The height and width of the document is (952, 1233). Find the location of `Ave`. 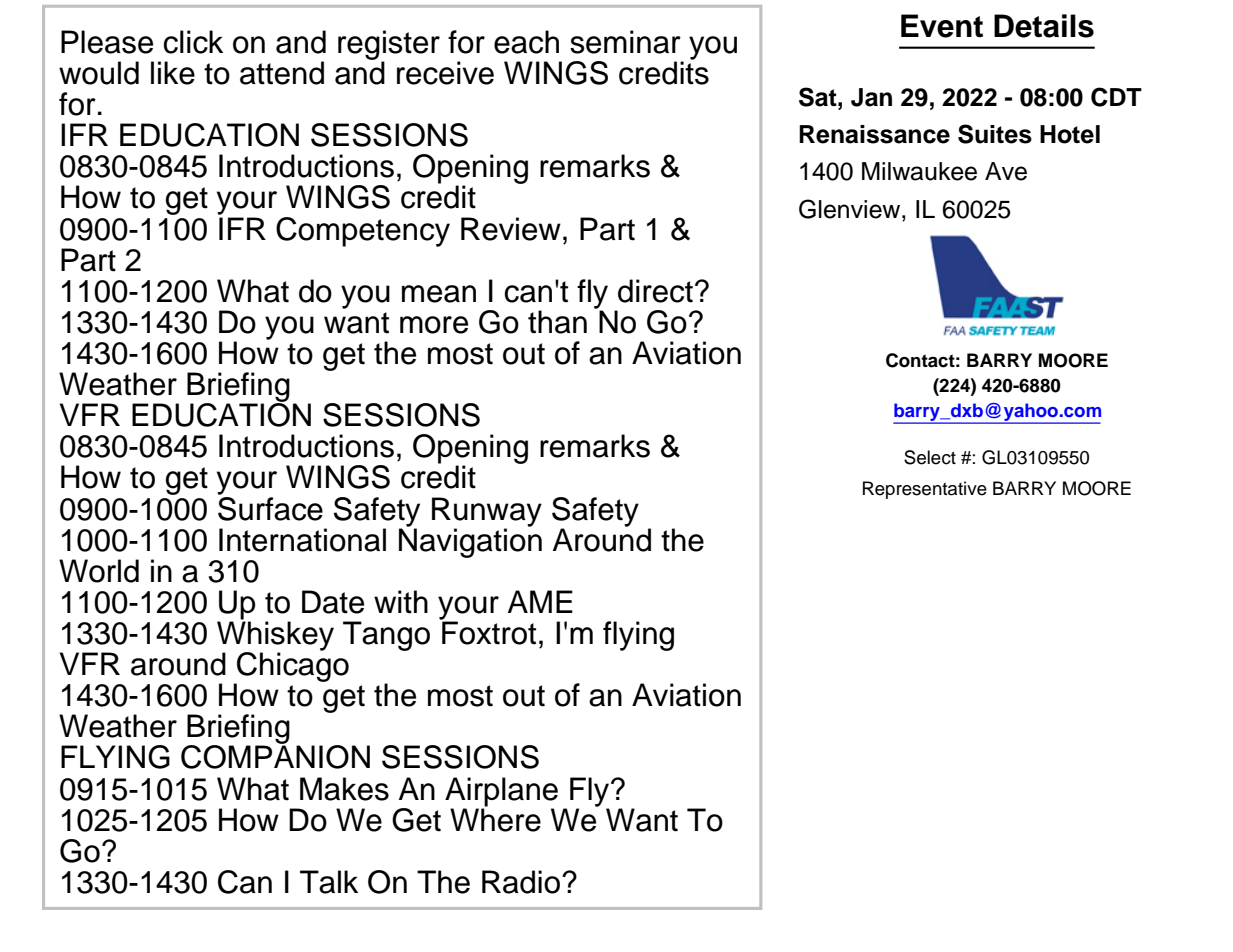

Ave is located at coordinates (1006, 171).
